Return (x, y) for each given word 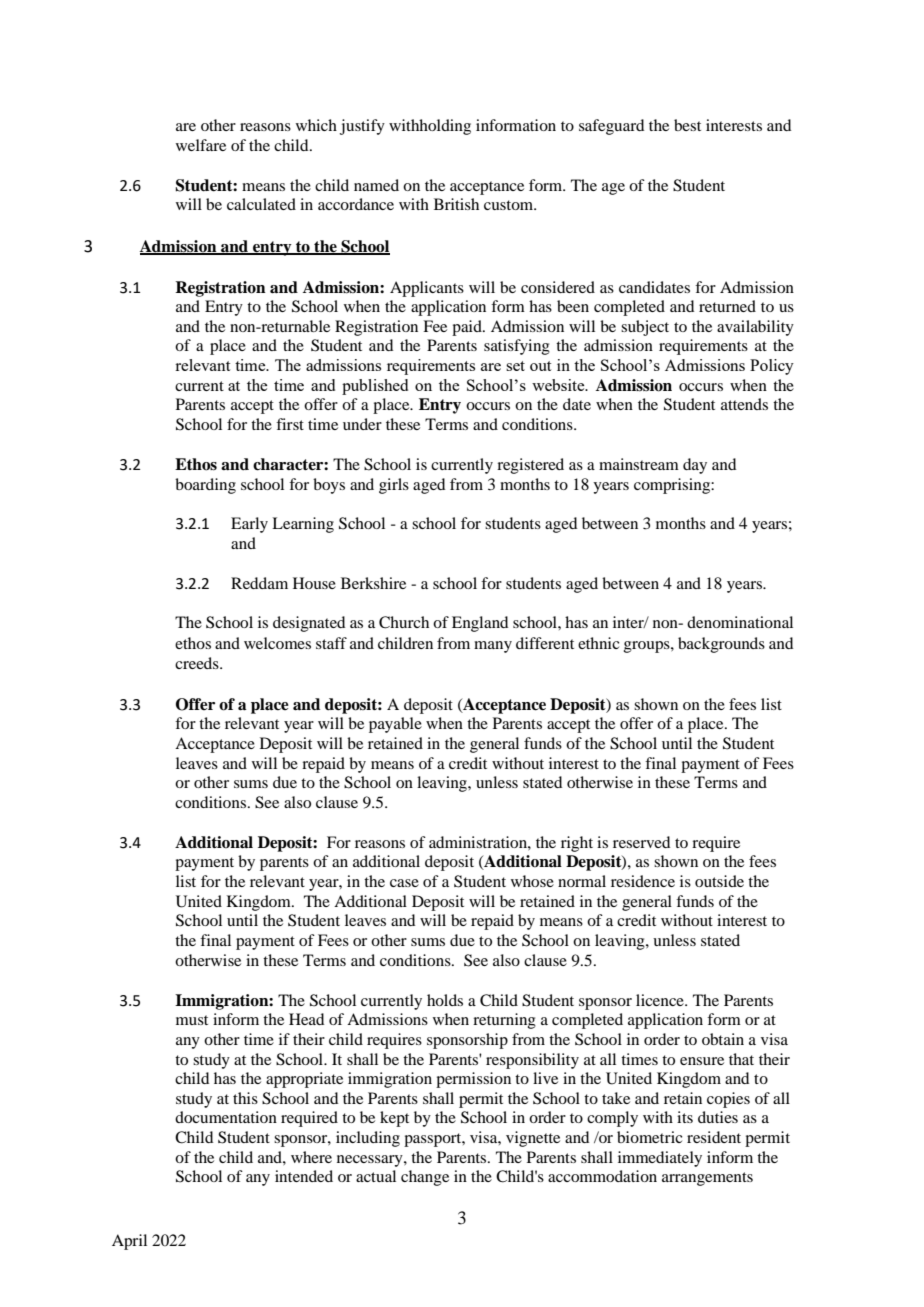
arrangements (707, 1179)
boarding (205, 486)
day (695, 466)
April (129, 1242)
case (404, 883)
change (425, 1178)
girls (394, 486)
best (687, 125)
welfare (201, 145)
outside (719, 881)
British (456, 204)
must (192, 1020)
